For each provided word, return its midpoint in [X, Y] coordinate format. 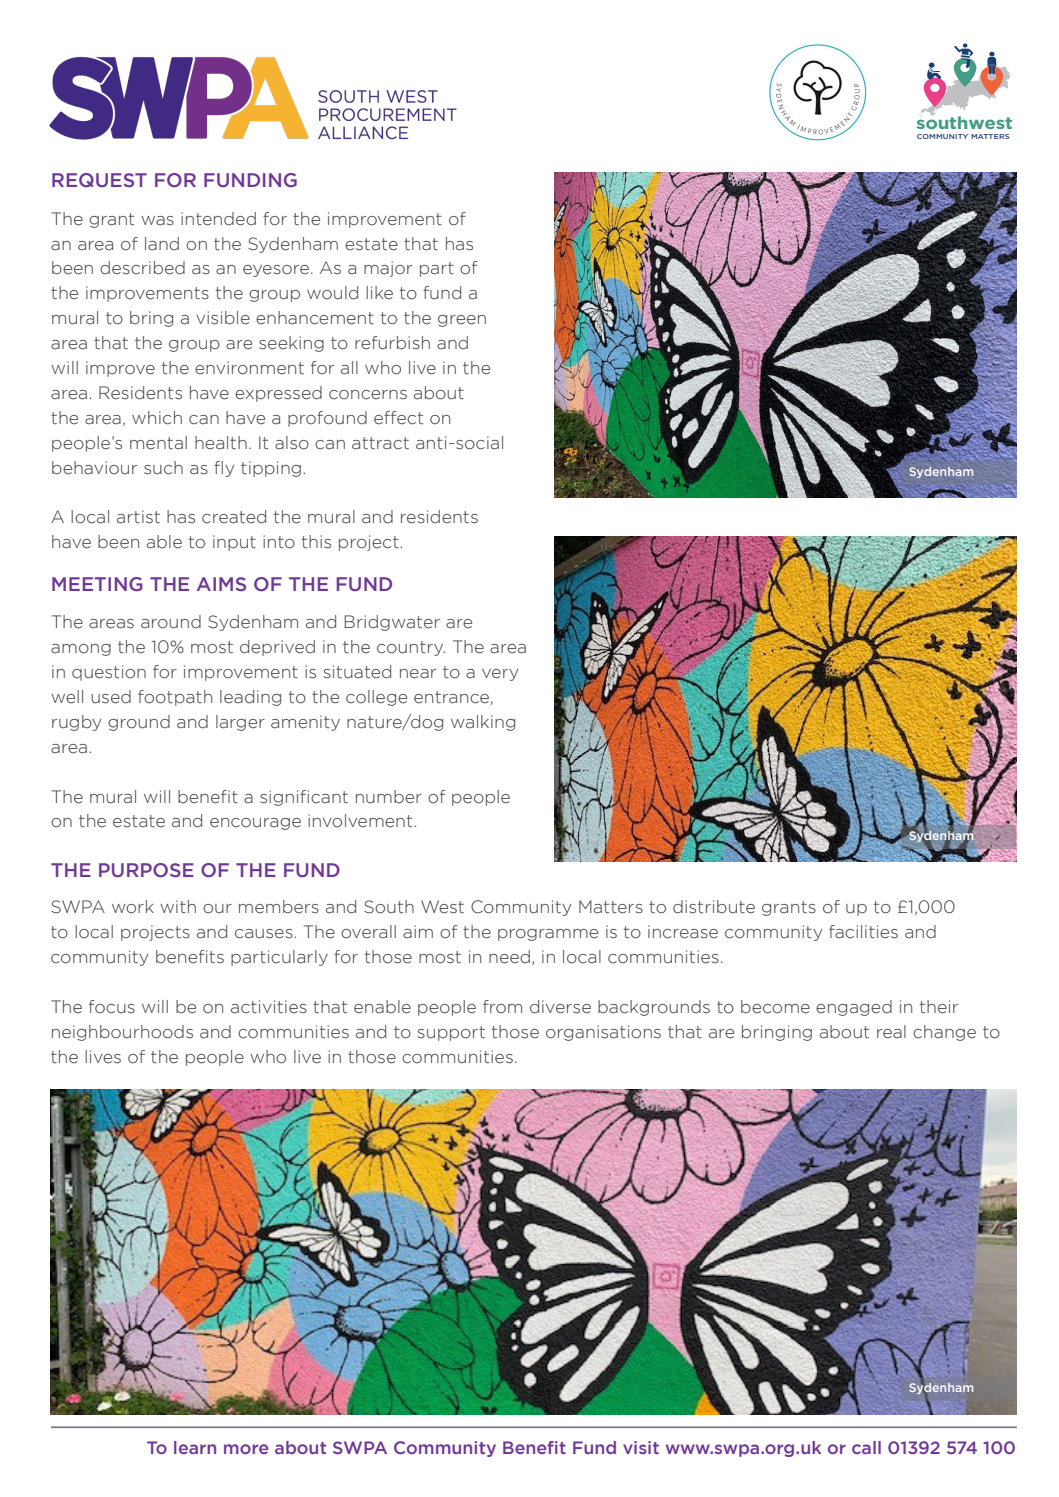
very [500, 675]
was [157, 221]
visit [641, 1447]
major [388, 269]
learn [195, 1447]
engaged [854, 1008]
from [502, 1006]
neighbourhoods [122, 1033]
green [462, 321]
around [171, 622]
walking [483, 723]
